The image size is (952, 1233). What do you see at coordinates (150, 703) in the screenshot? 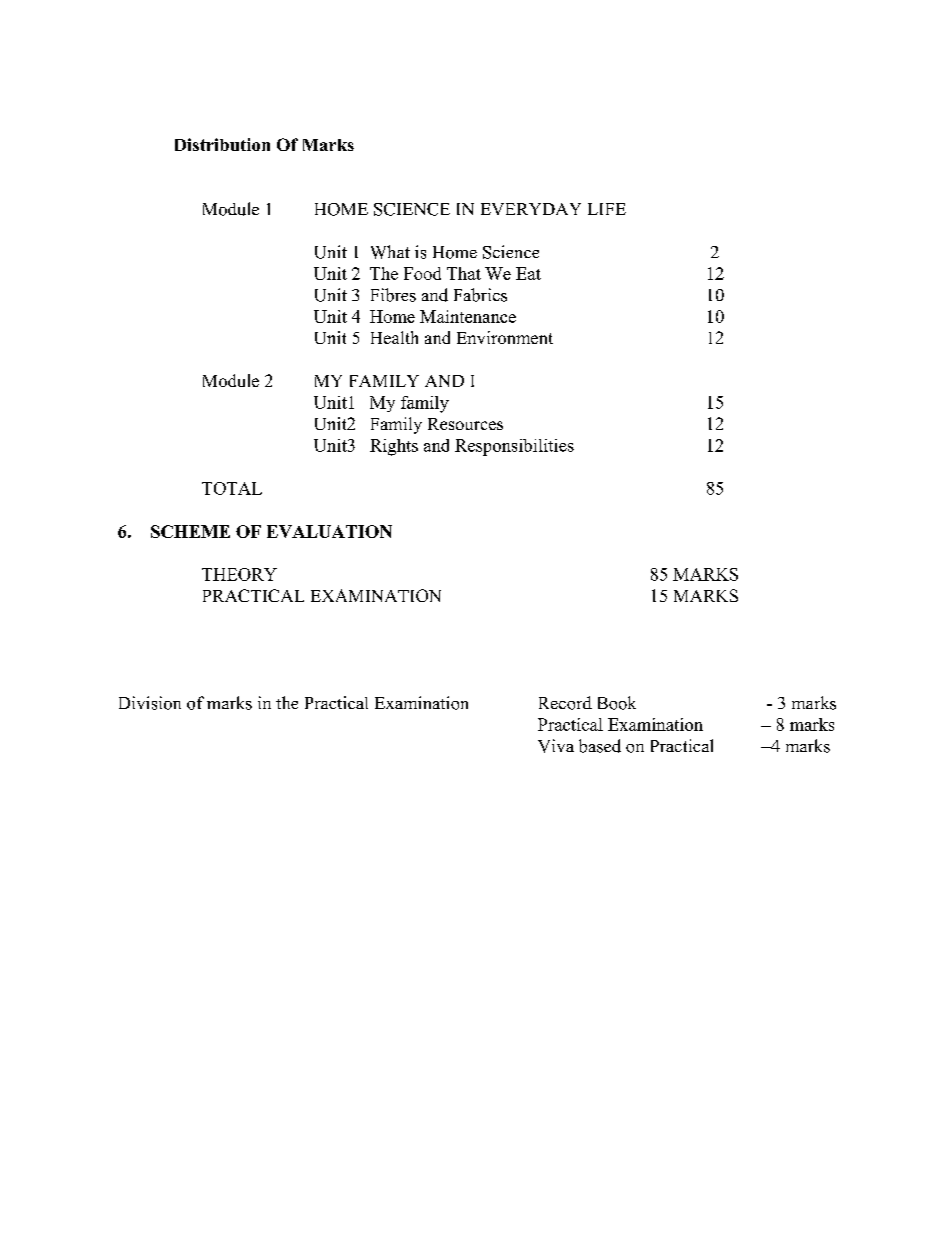
I see `Division` at bounding box center [150, 703].
